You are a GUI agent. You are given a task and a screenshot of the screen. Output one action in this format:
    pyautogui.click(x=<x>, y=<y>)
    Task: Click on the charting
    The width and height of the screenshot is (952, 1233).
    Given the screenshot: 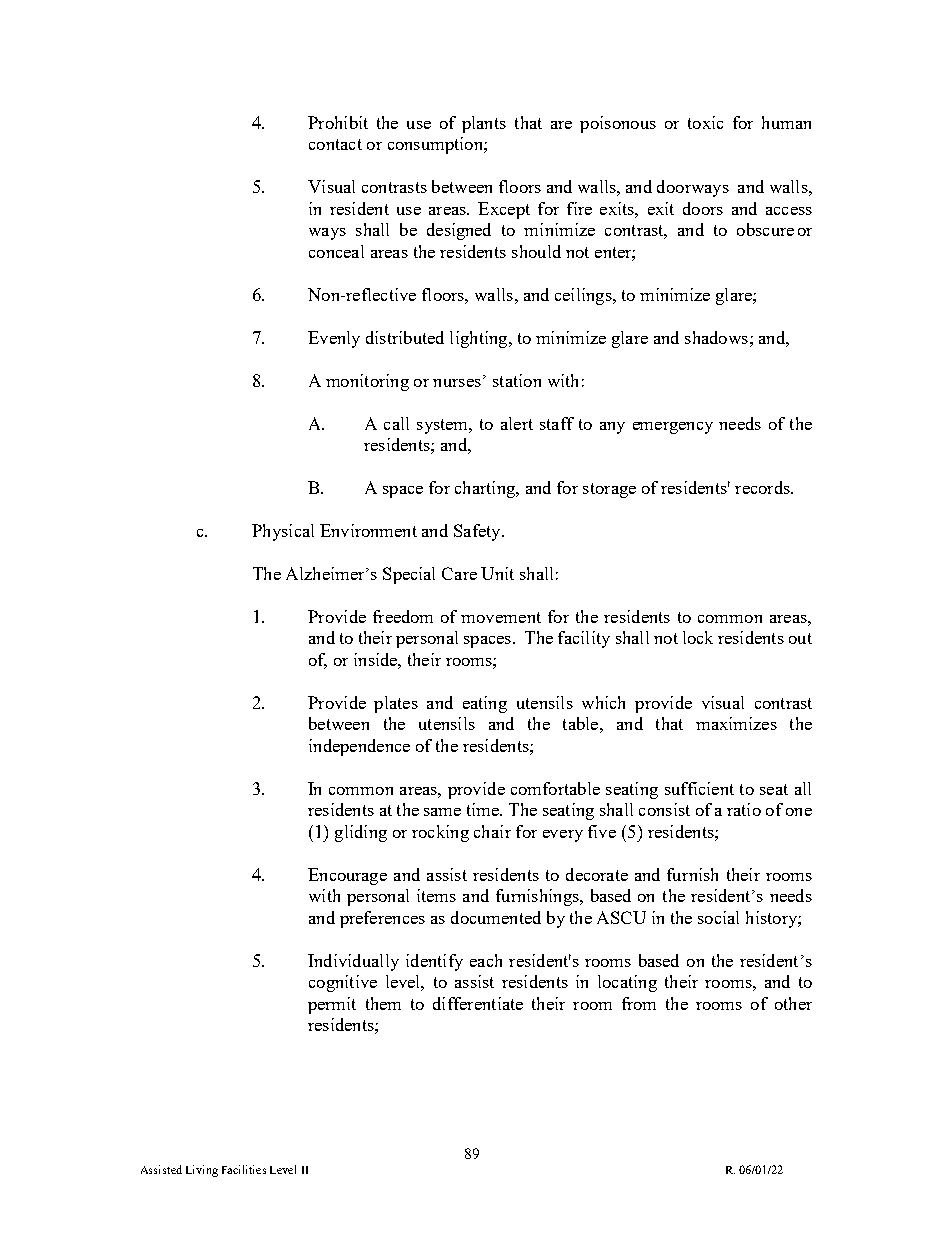 What is the action you would take?
    pyautogui.click(x=486, y=489)
